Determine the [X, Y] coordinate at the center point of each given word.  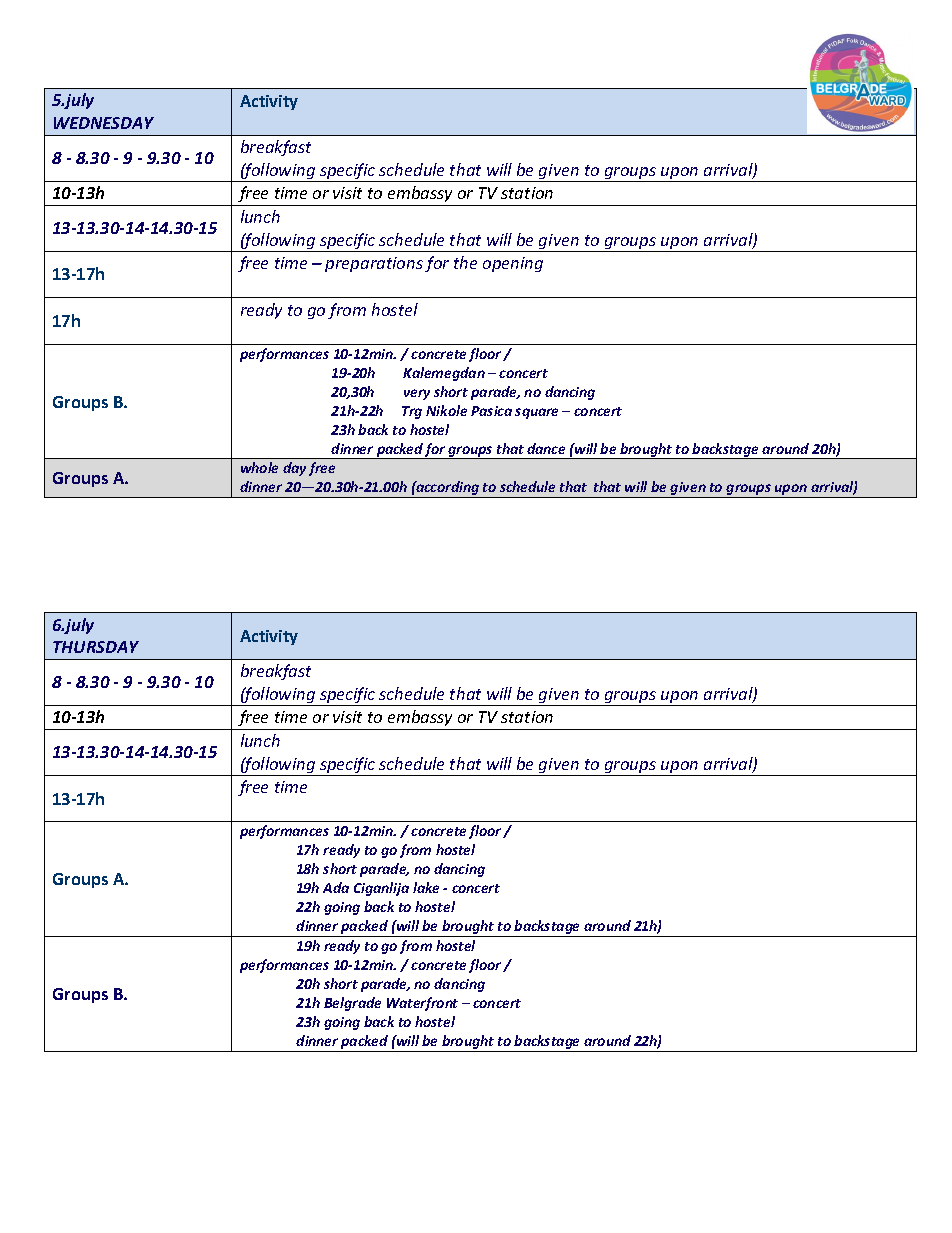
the [465, 262]
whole [259, 467]
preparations [374, 264]
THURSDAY [96, 647]
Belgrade [352, 1004]
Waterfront [422, 1004]
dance [546, 448]
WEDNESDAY [104, 123]
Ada [336, 887]
